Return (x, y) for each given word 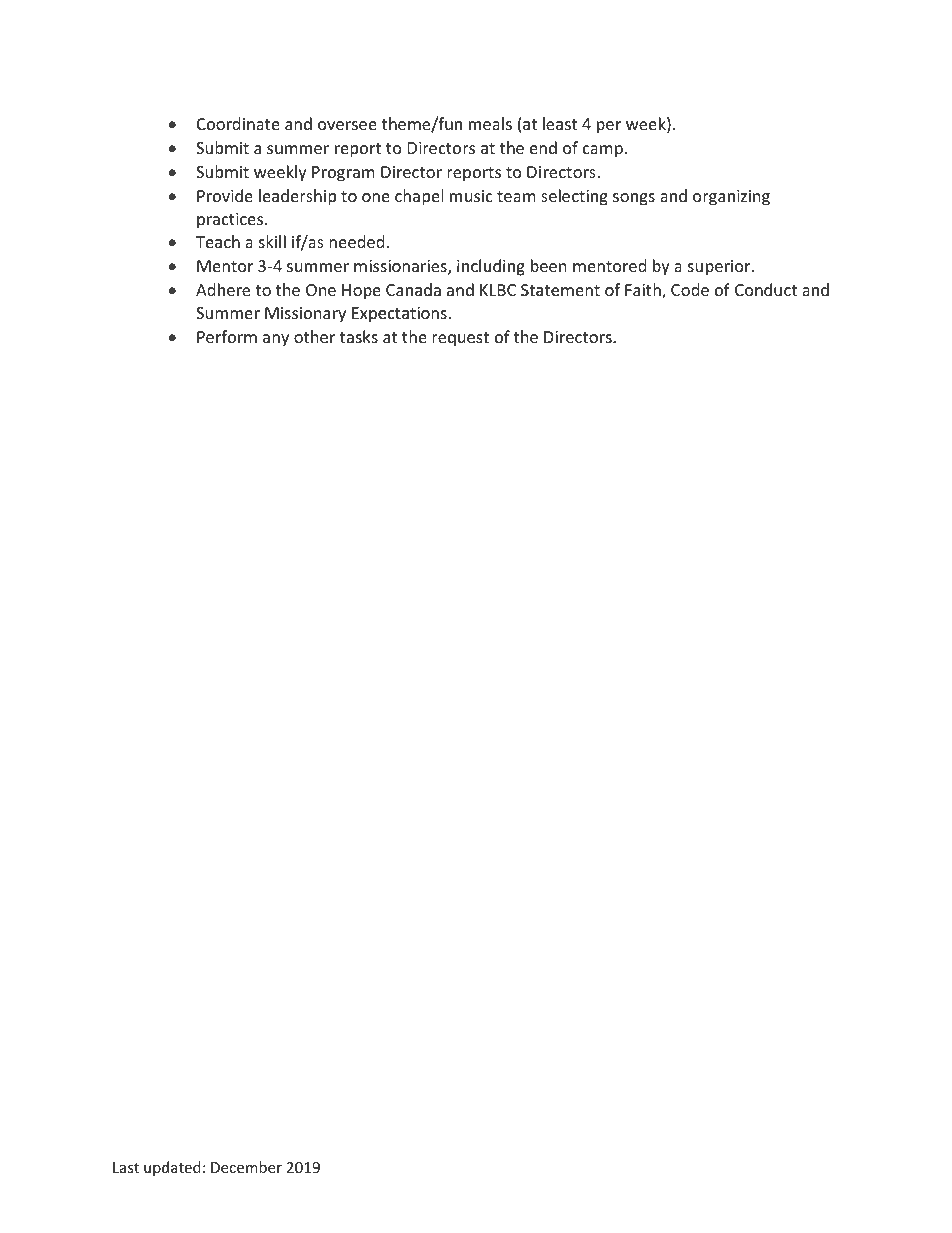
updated (172, 1168)
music (471, 196)
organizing (731, 198)
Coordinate (238, 123)
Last (126, 1167)
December (246, 1167)
